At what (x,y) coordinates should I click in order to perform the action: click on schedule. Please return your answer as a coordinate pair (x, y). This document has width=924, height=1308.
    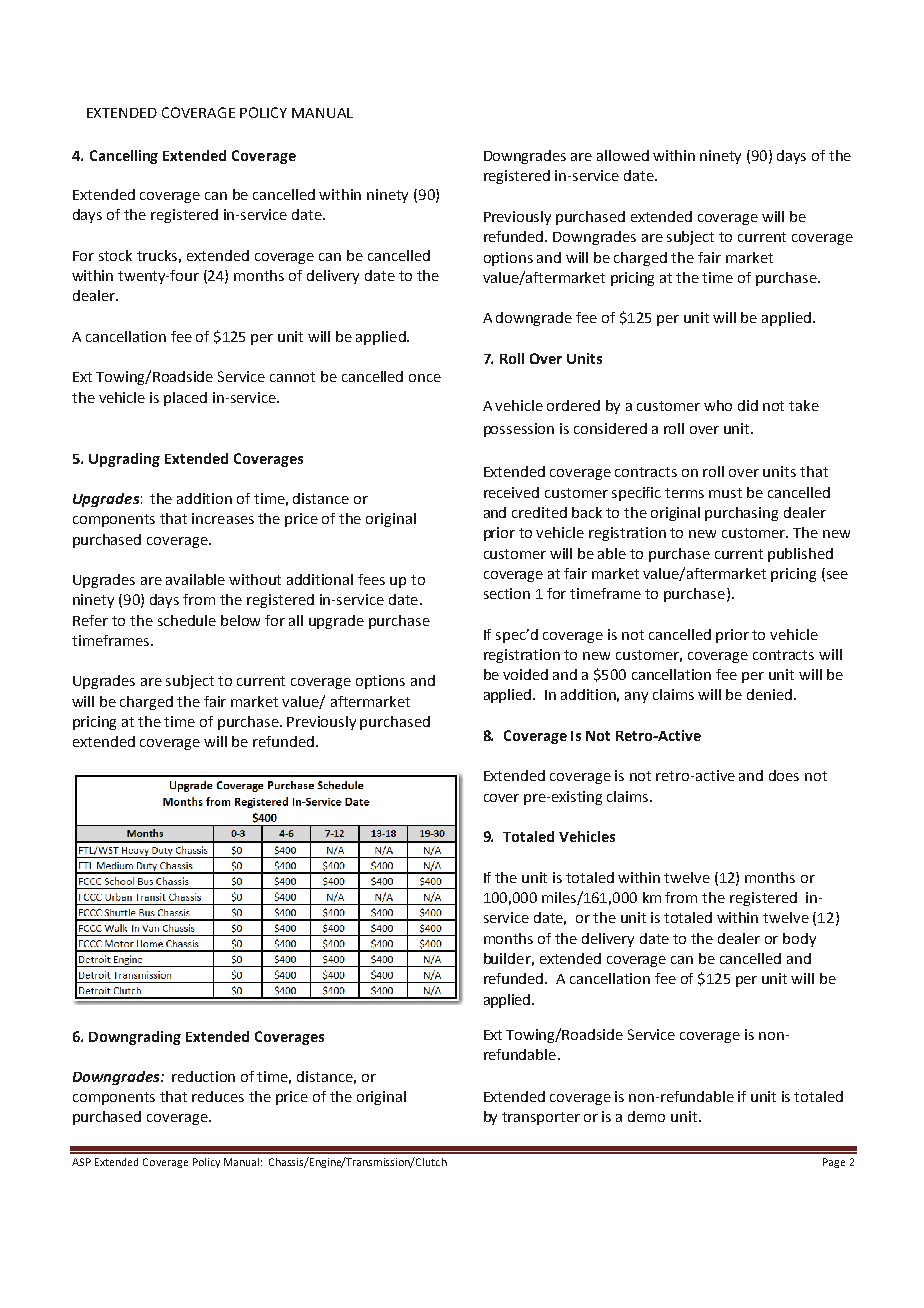
    Looking at the image, I should click on (187, 620).
